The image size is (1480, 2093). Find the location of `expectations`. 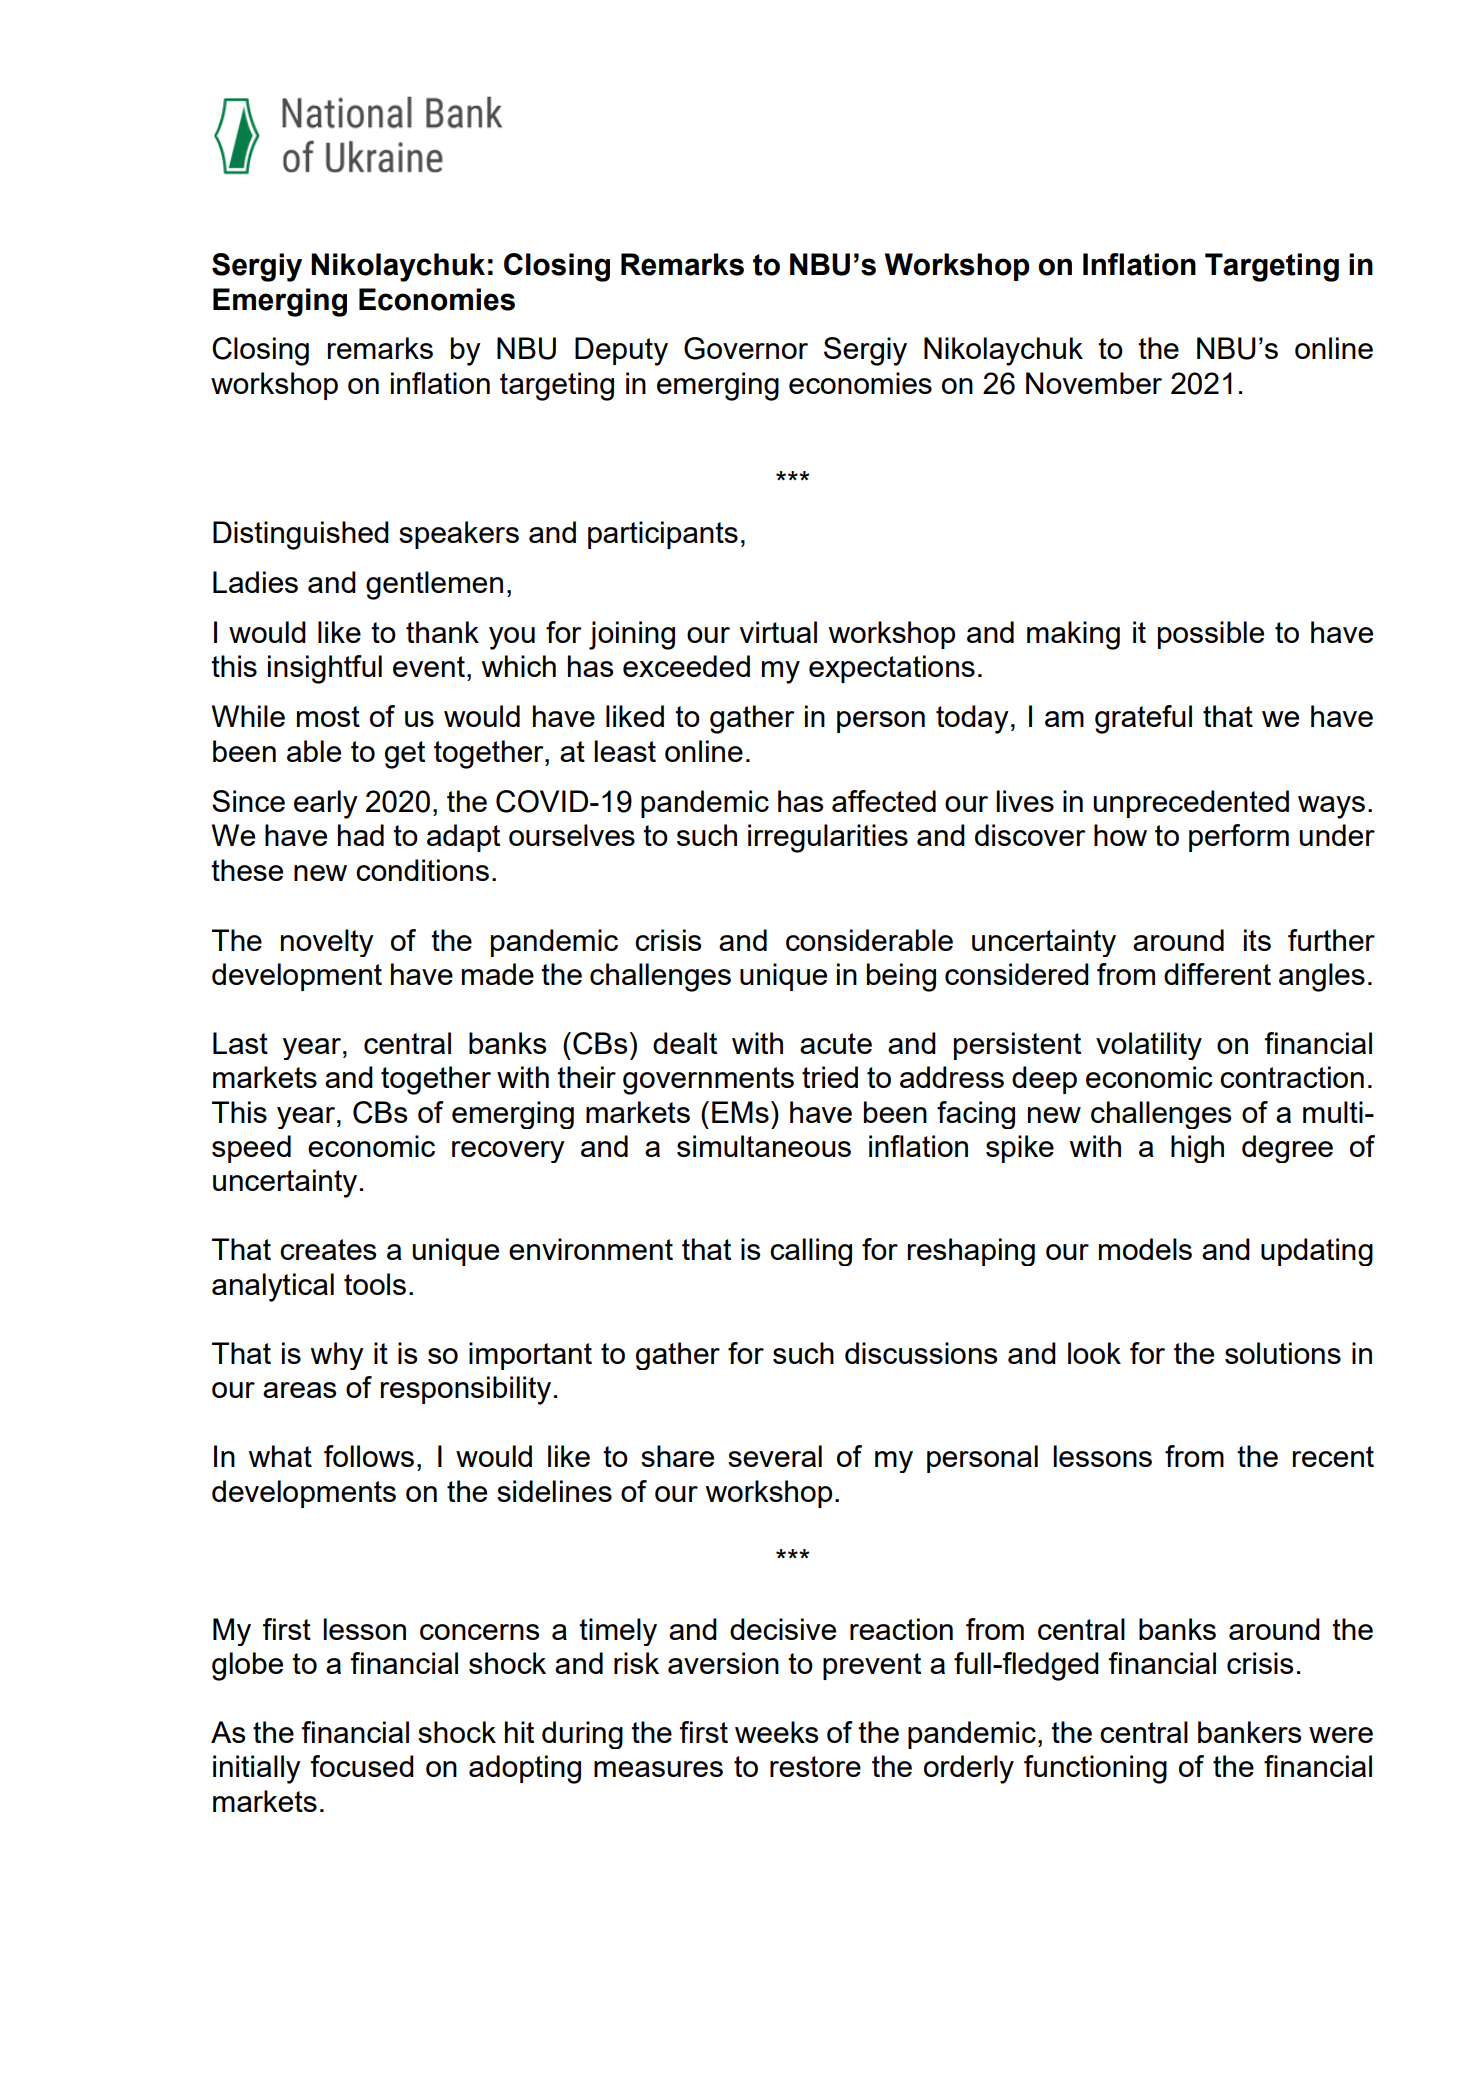

expectations is located at coordinates (892, 669).
